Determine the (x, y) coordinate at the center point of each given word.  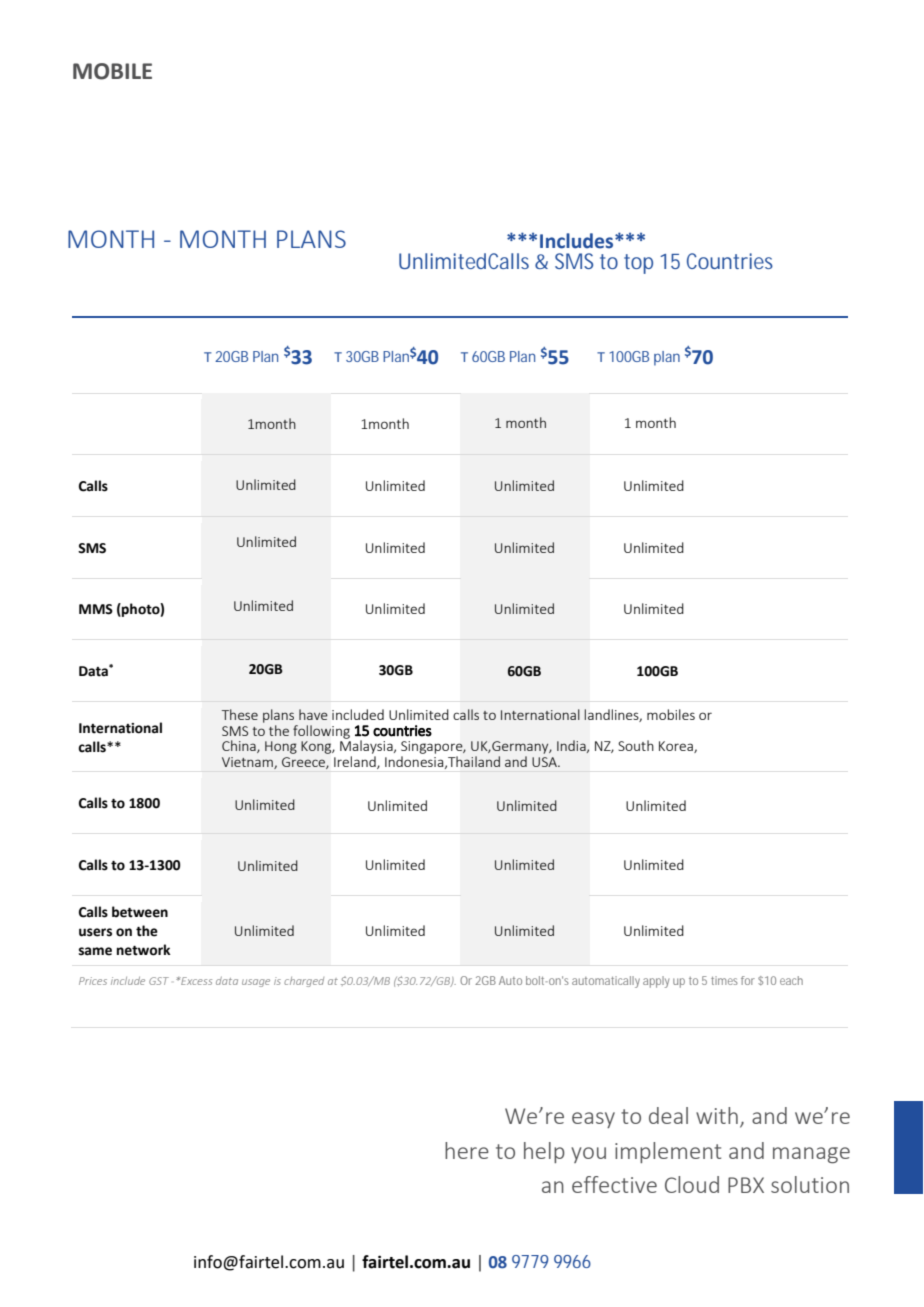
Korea (677, 747)
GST (159, 981)
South (636, 745)
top (638, 264)
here (467, 1150)
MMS (96, 609)
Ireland (356, 762)
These (240, 714)
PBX (746, 1185)
